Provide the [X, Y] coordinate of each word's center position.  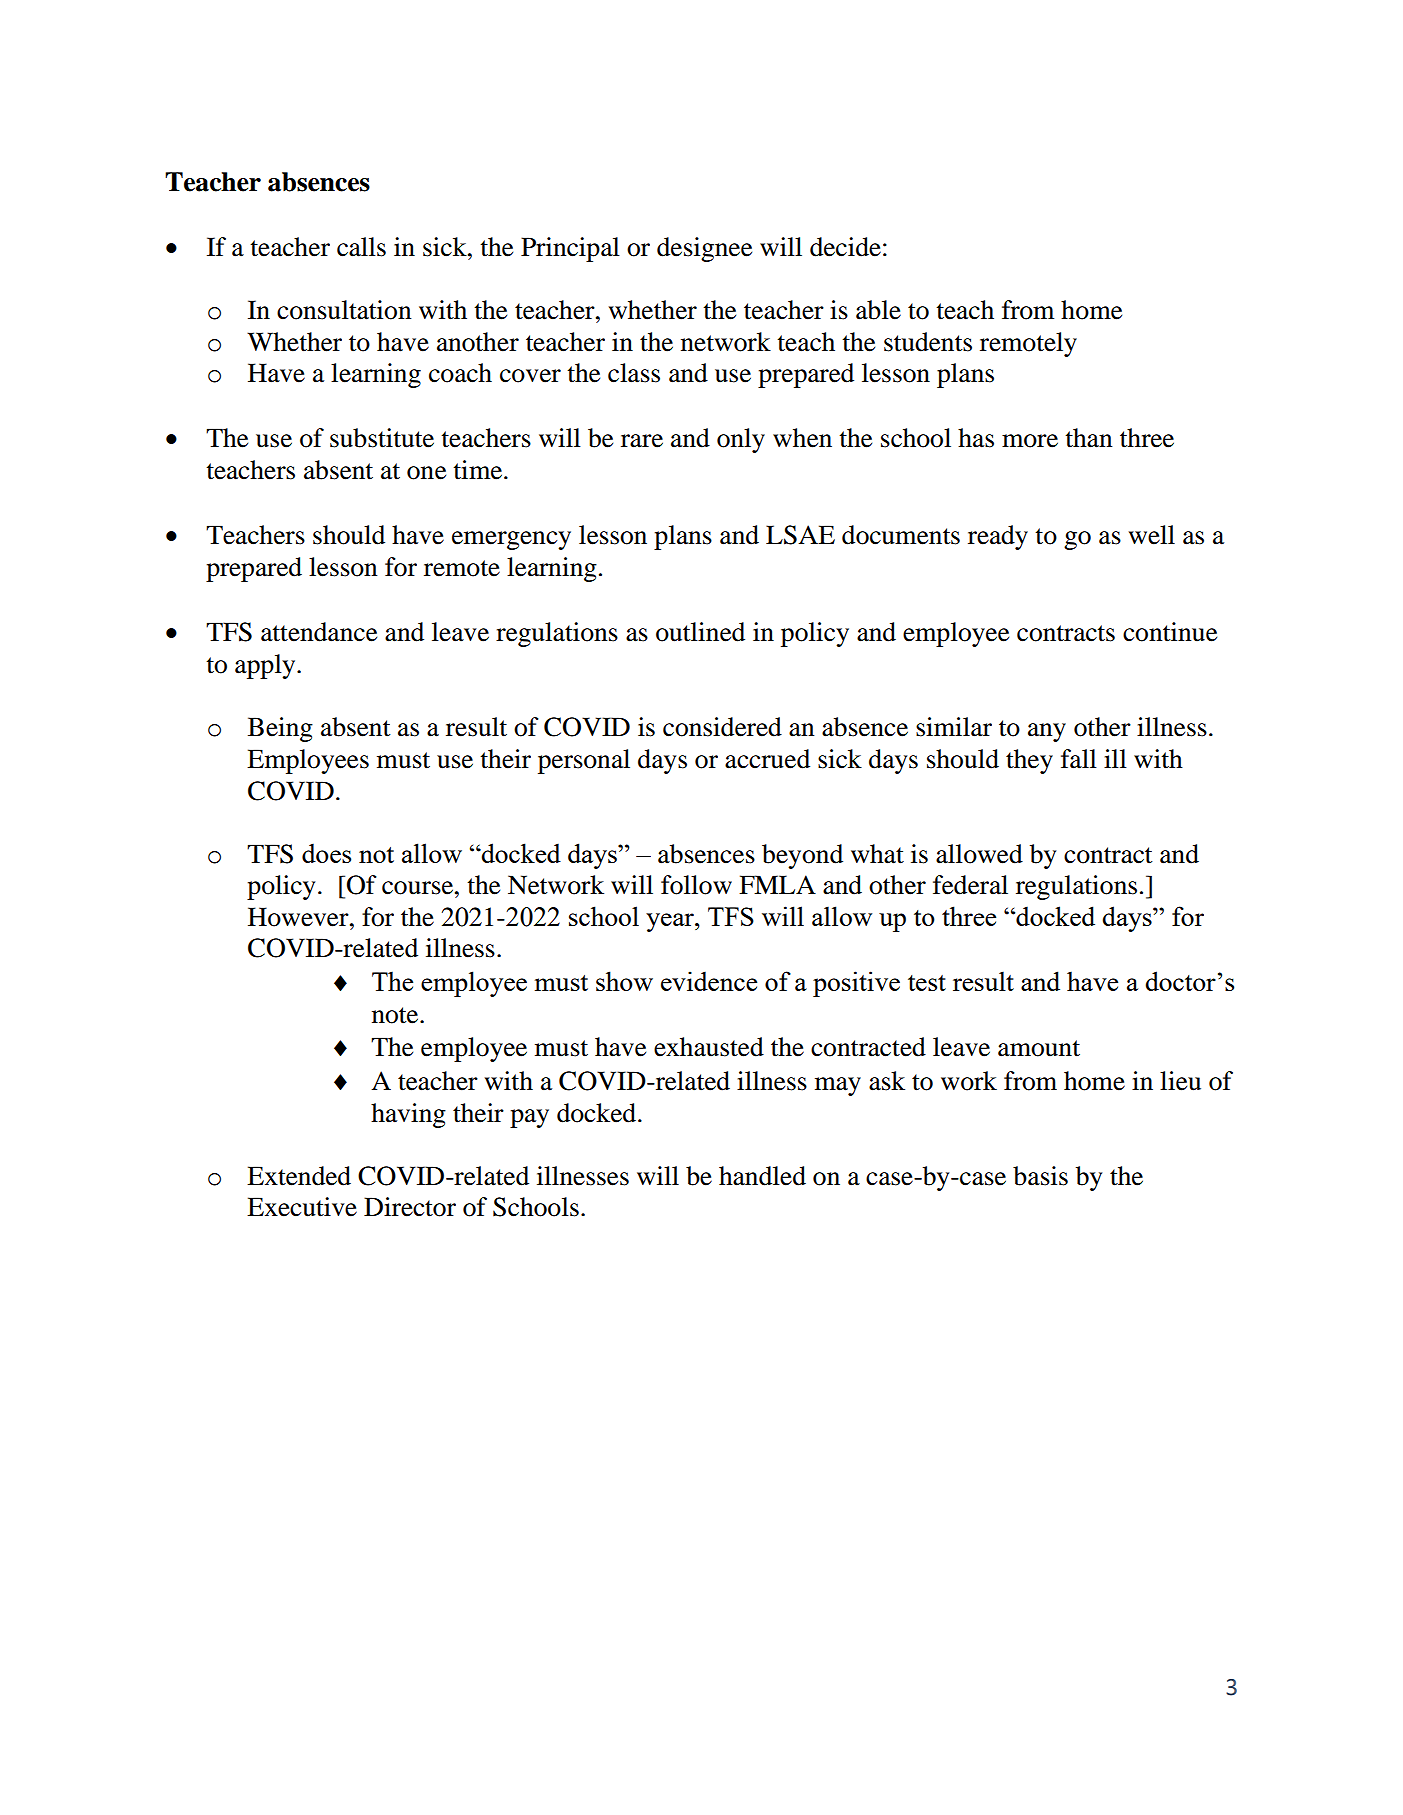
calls [361, 247]
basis [1040, 1176]
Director [410, 1207]
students [928, 342]
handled [762, 1176]
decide [845, 247]
